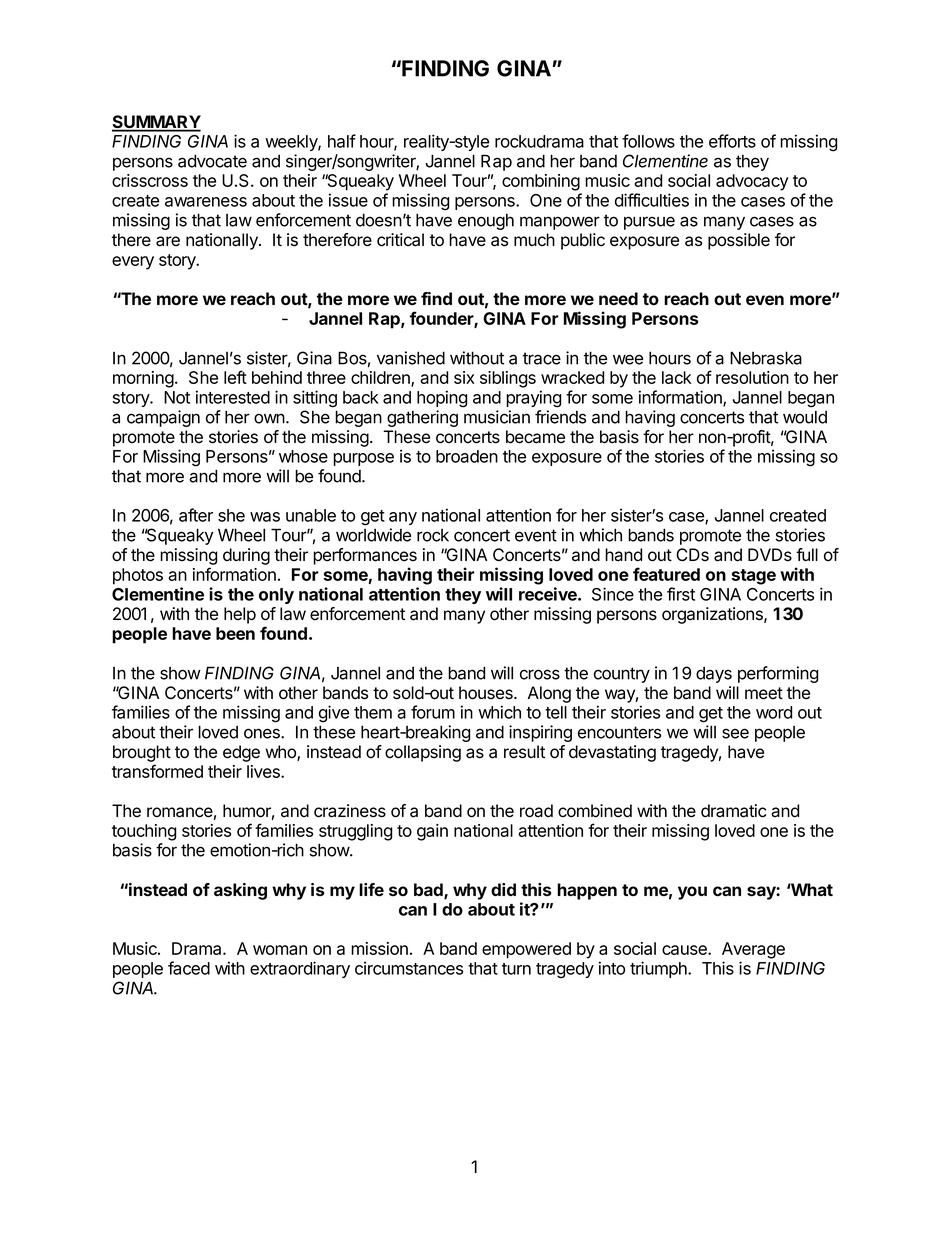 Image resolution: width=952 pixels, height=1233 pixels. What do you see at coordinates (541, 182) in the screenshot?
I see `combining` at bounding box center [541, 182].
